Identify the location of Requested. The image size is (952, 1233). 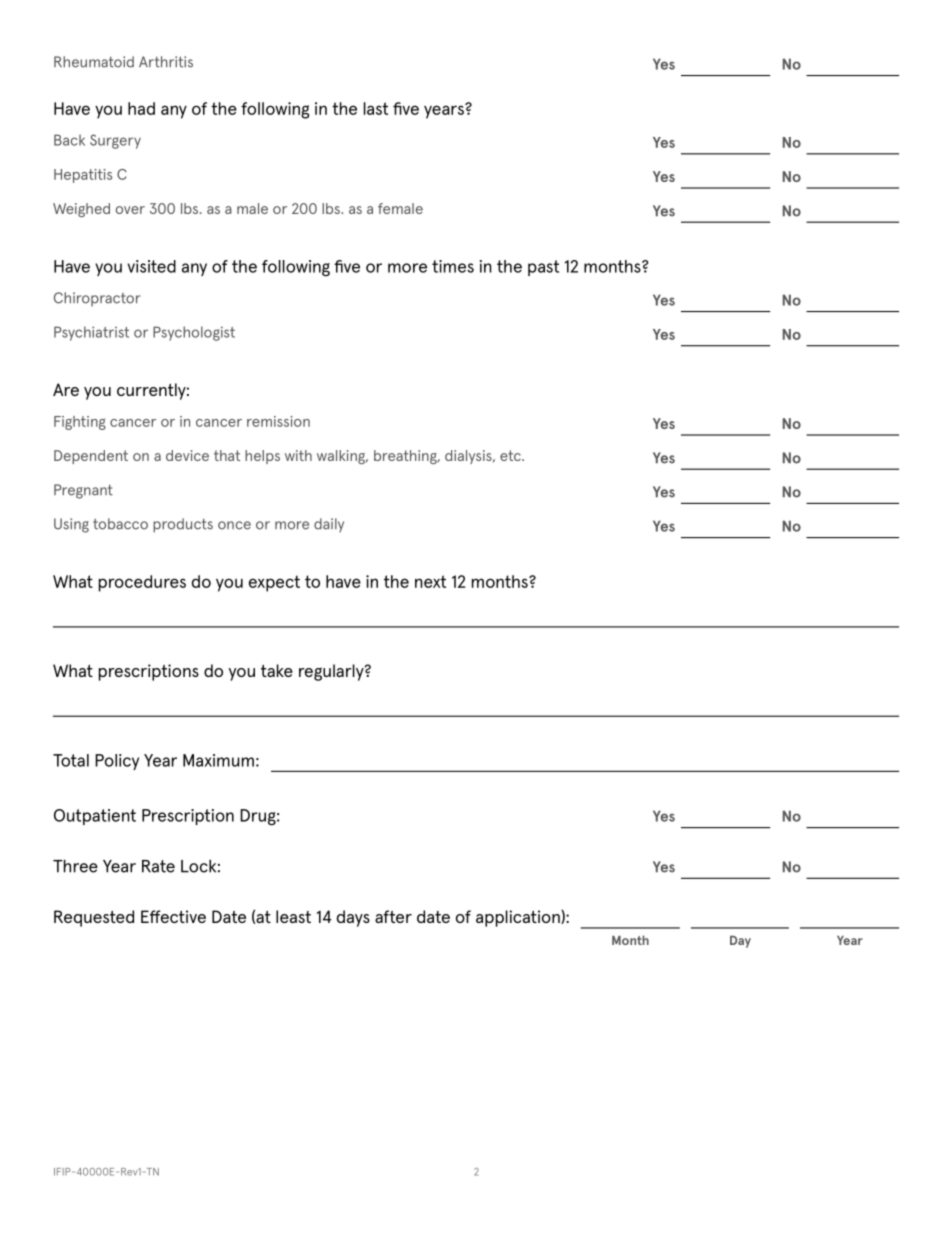
(94, 918).
